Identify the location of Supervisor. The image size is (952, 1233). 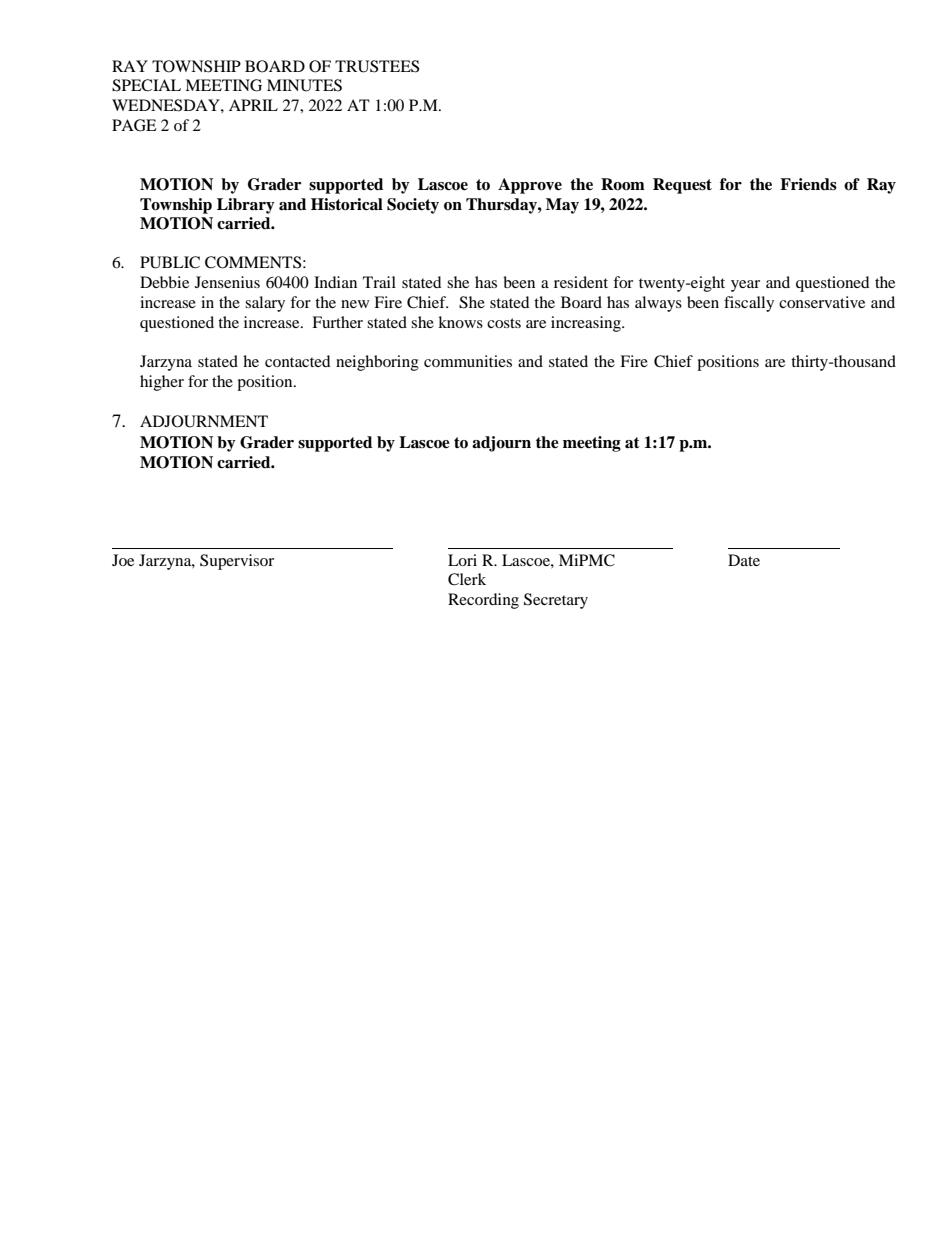
(237, 562).
